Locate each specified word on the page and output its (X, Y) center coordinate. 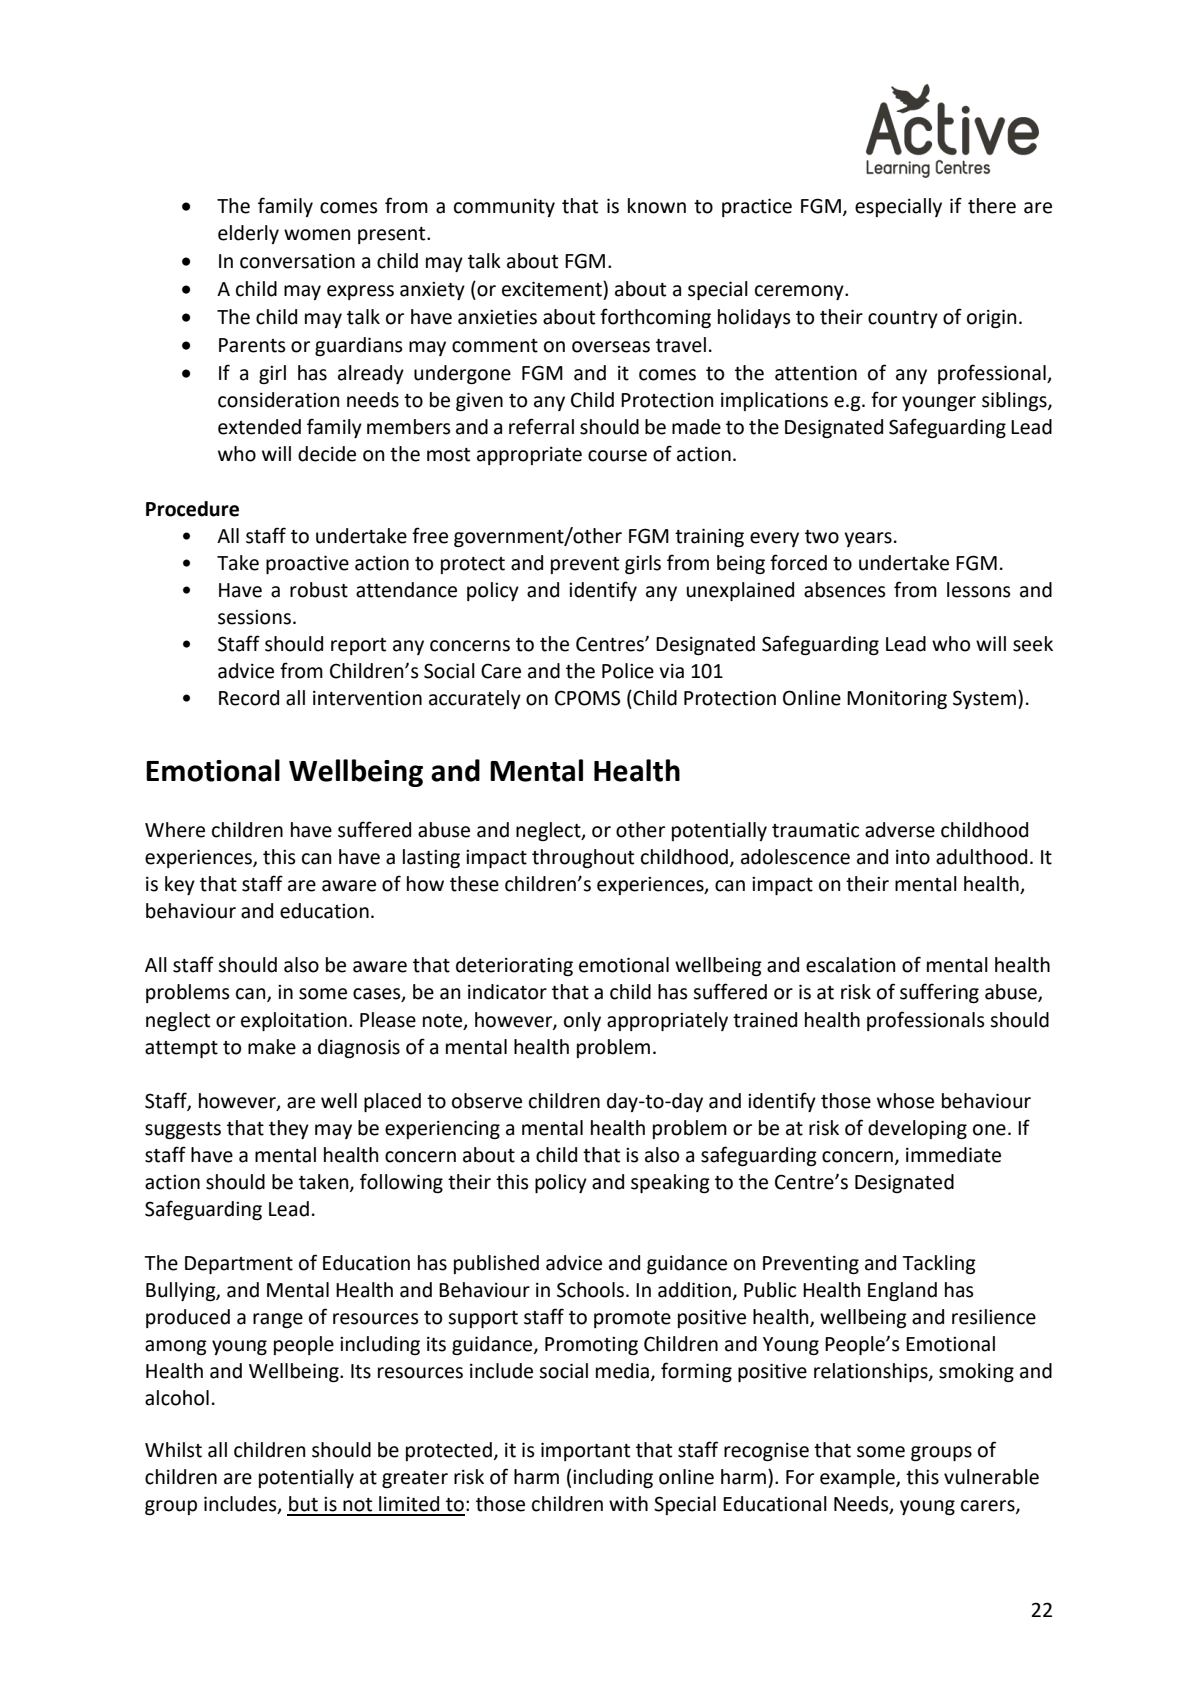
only (582, 1021)
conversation (297, 261)
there (992, 206)
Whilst (173, 1450)
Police (628, 671)
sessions (254, 617)
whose (905, 1101)
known (657, 206)
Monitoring (897, 699)
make (272, 1047)
